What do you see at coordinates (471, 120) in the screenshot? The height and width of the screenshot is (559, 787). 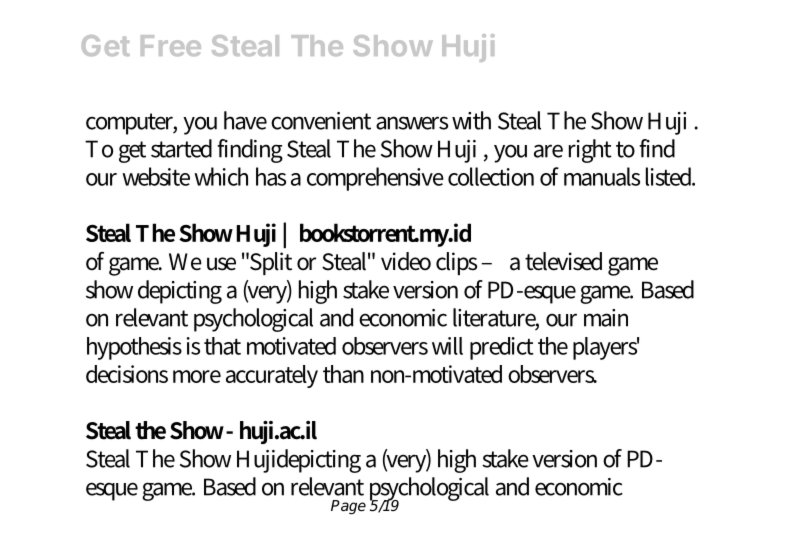 I see `with` at bounding box center [471, 120].
